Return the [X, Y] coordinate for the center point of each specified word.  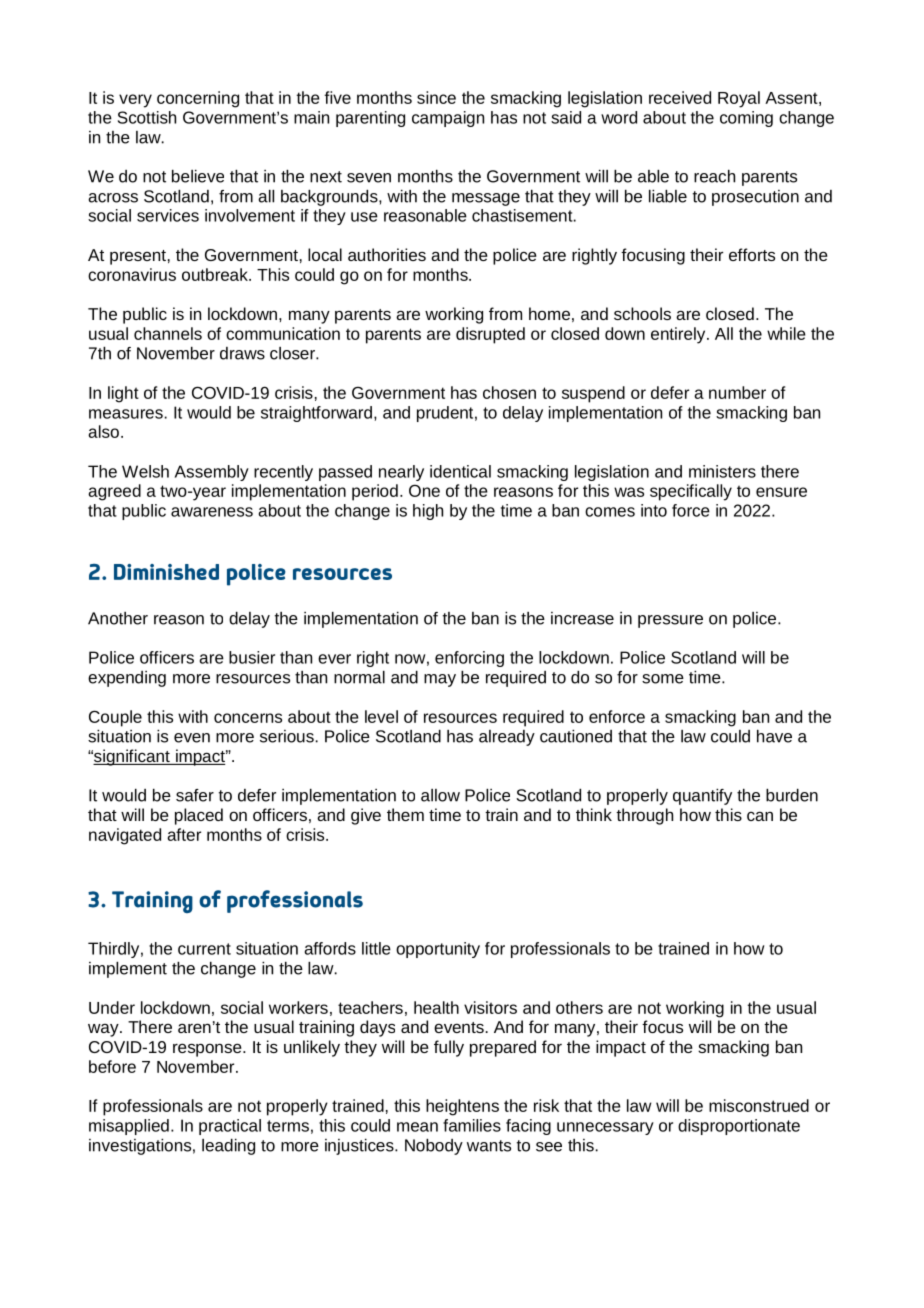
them [405, 814]
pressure [670, 621]
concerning [198, 99]
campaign [448, 119]
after [184, 834]
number [737, 392]
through [644, 816]
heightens [462, 1107]
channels [168, 333]
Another [118, 618]
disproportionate [739, 1127]
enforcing [469, 659]
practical [230, 1127]
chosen [509, 392]
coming [746, 119]
